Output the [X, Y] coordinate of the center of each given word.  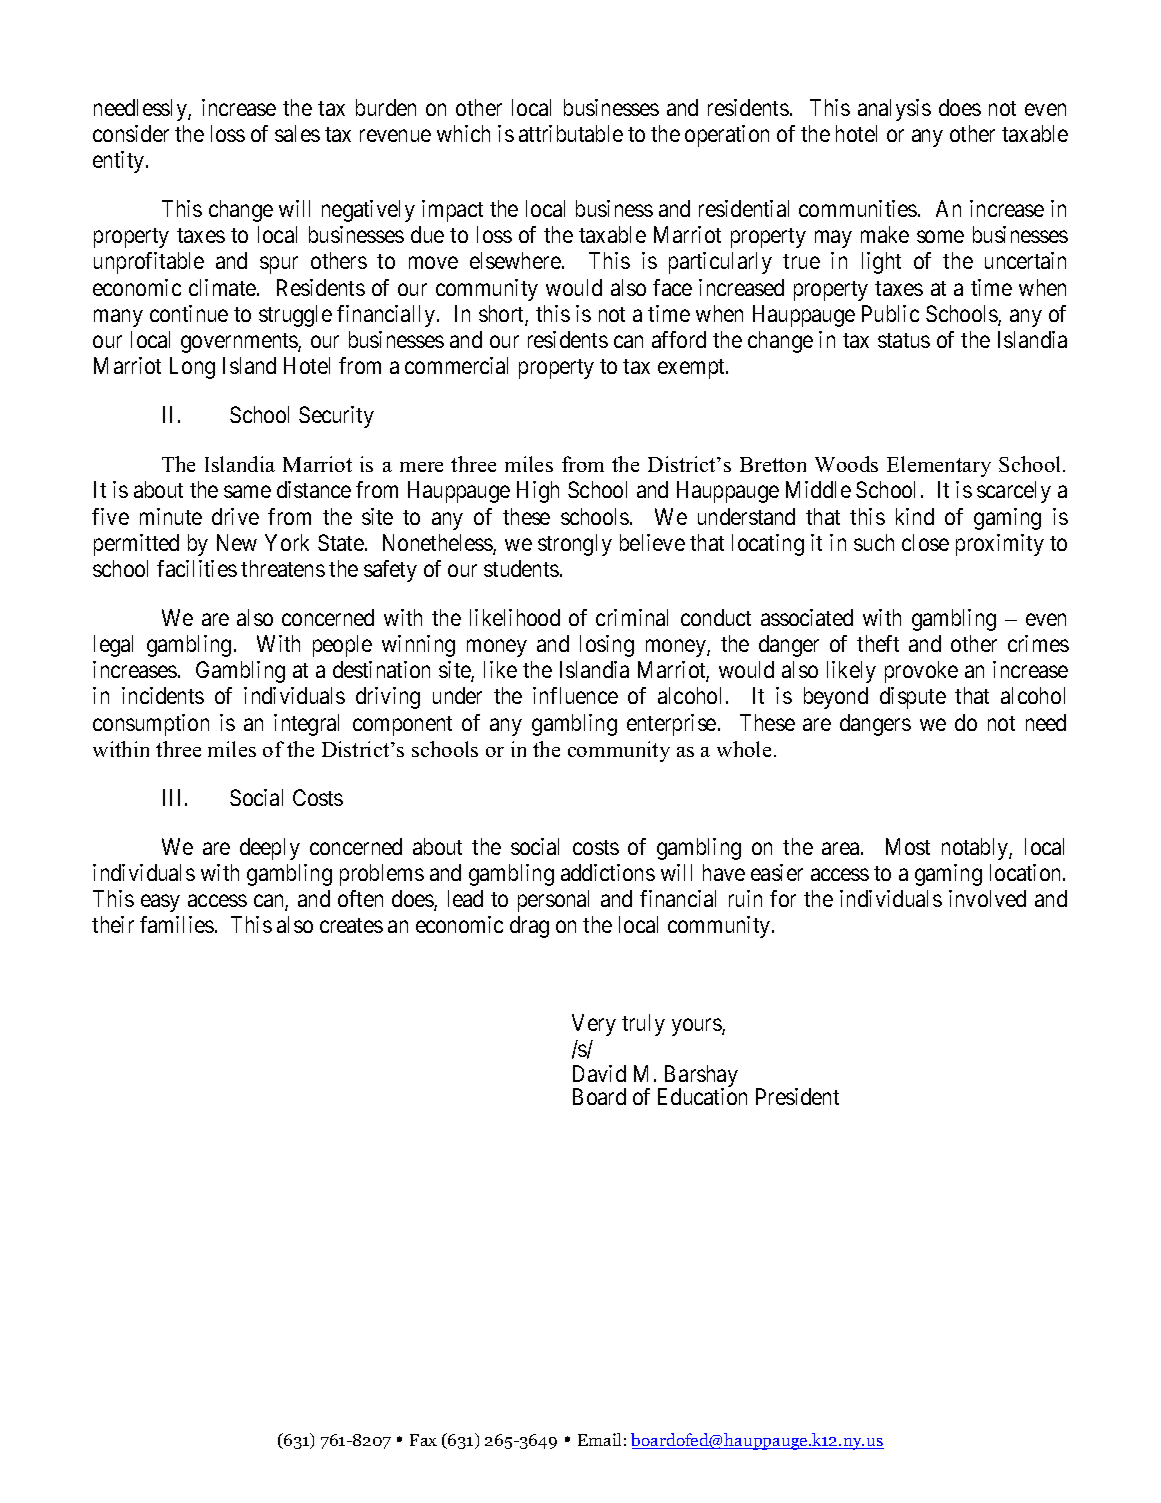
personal [553, 901]
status [904, 340]
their [113, 924]
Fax [423, 1440]
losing [607, 646]
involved [987, 898]
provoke [921, 672]
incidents [163, 695]
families [177, 924]
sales [297, 133]
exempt [692, 369]
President [797, 1096]
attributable [571, 133]
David [599, 1073]
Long [192, 368]
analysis [894, 110]
